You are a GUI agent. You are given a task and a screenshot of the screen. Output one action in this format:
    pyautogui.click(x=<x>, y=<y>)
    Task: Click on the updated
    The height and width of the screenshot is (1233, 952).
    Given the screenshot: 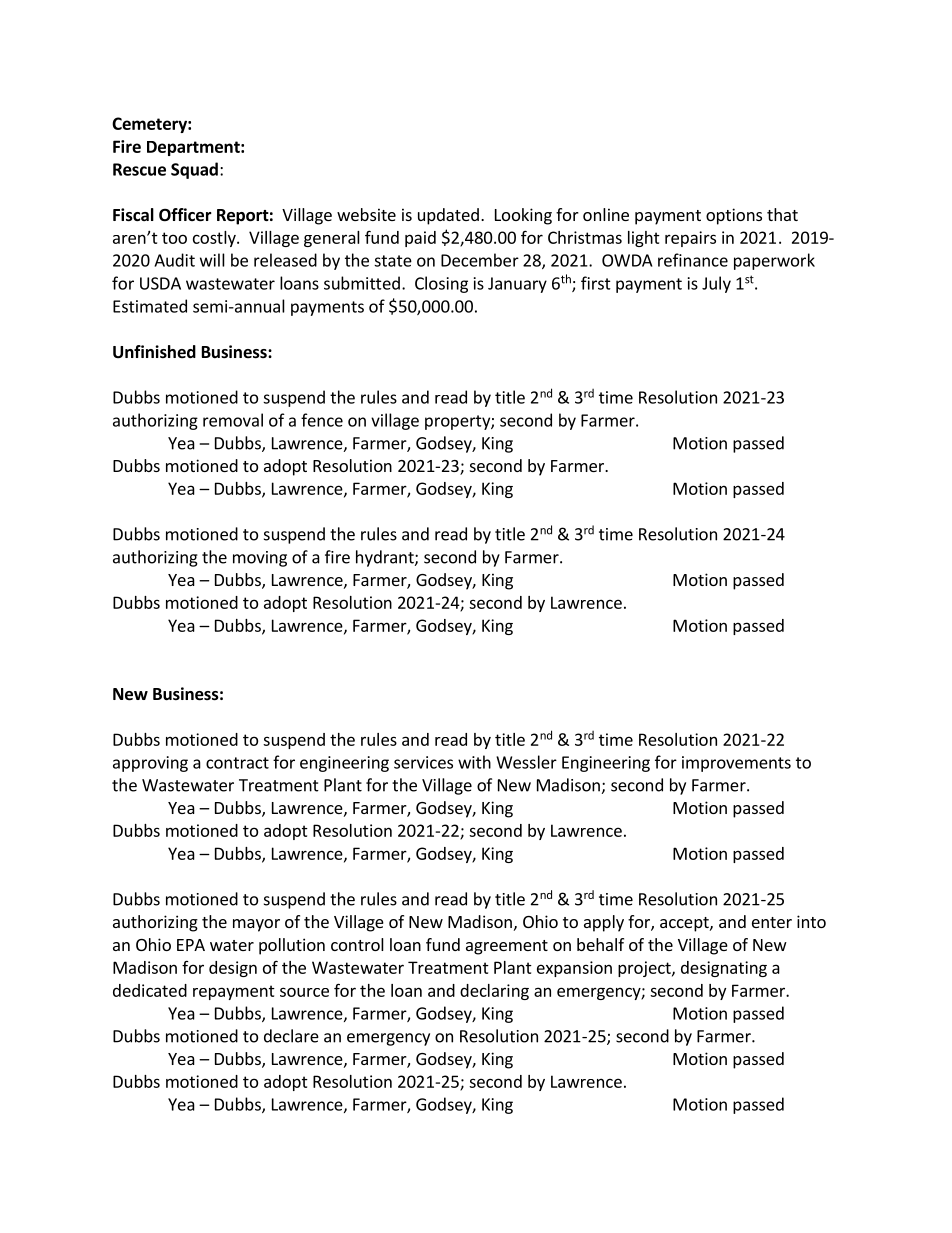 What is the action you would take?
    pyautogui.click(x=448, y=216)
